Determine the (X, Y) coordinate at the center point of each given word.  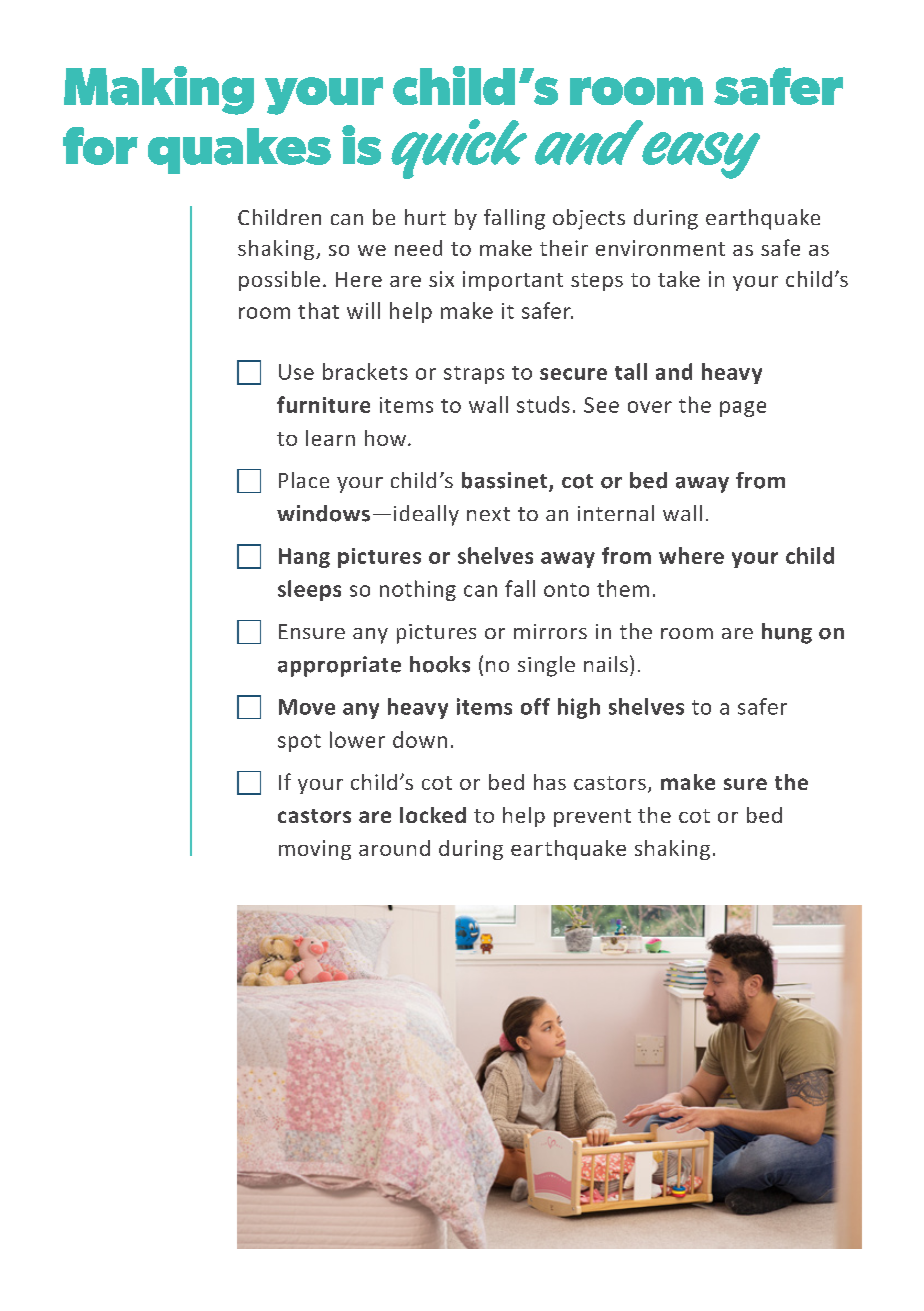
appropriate (339, 666)
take (679, 279)
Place (304, 480)
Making (159, 90)
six (441, 279)
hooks (440, 664)
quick (459, 149)
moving (315, 850)
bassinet (506, 481)
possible (279, 281)
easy (701, 155)
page (743, 409)
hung (787, 633)
